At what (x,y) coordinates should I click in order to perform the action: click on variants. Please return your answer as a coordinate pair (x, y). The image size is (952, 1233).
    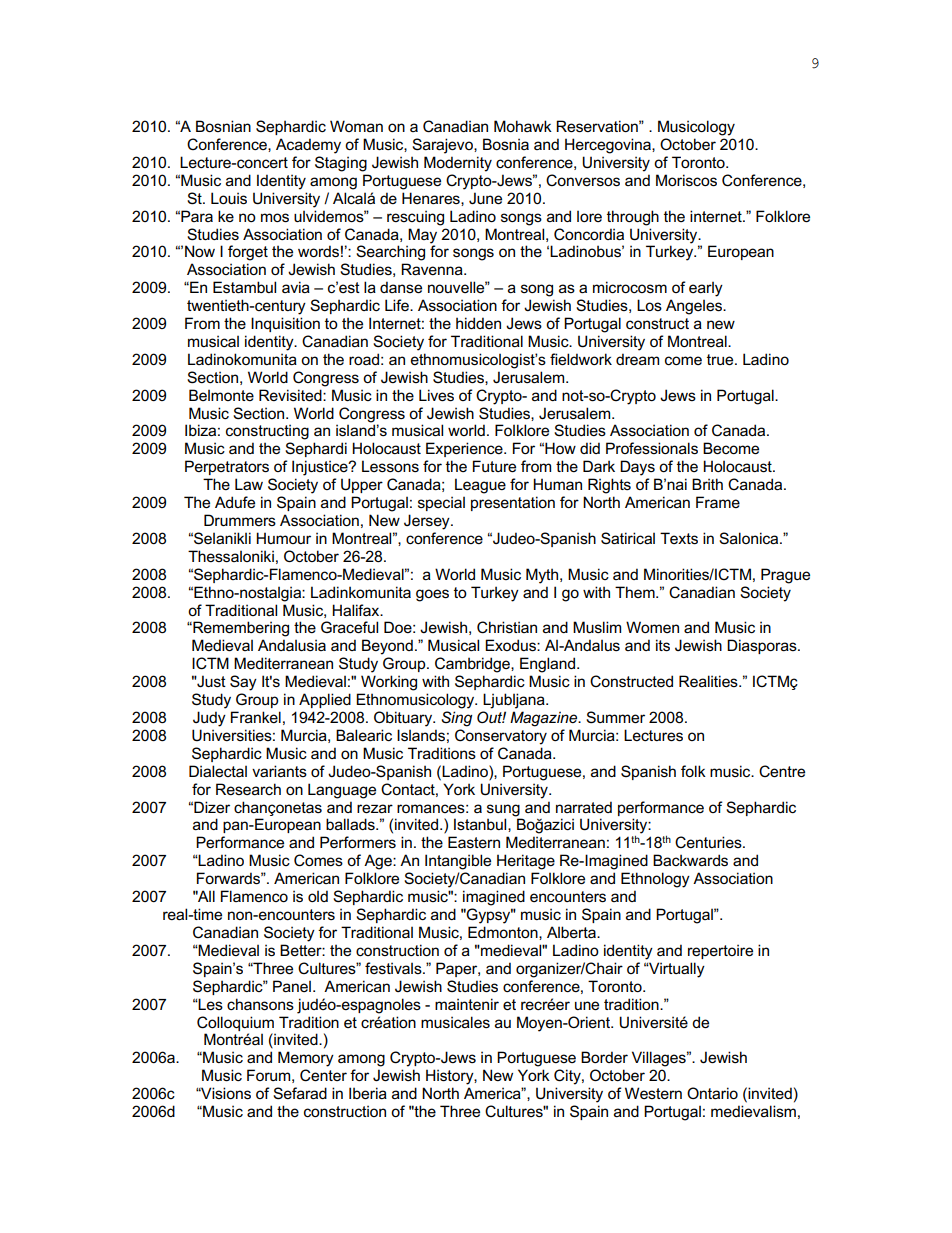
    Looking at the image, I should click on (279, 771).
